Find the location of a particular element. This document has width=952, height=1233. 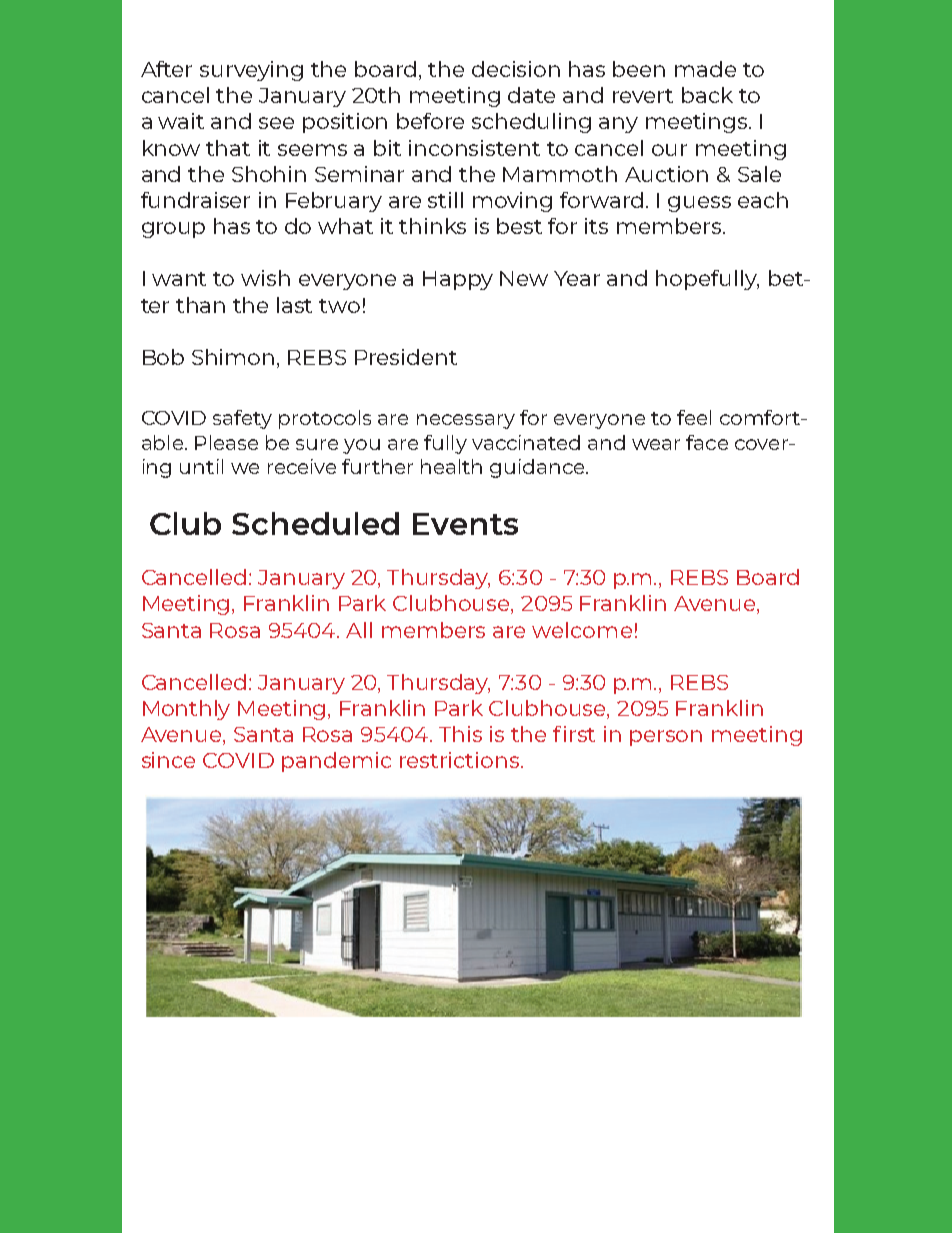

Monthly is located at coordinates (186, 710).
